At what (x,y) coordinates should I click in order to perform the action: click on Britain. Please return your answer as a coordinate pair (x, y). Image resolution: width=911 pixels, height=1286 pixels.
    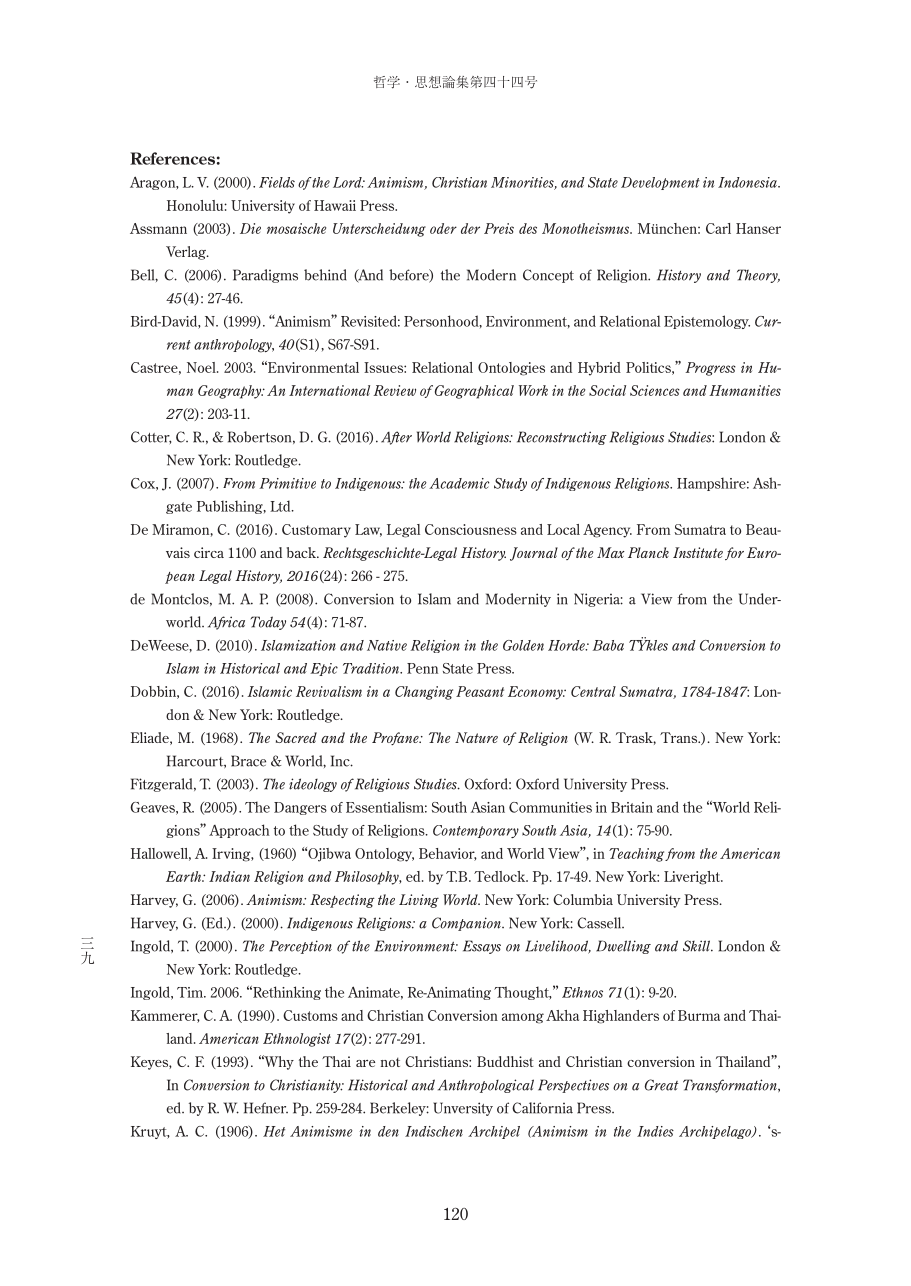
    Looking at the image, I should click on (632, 807).
